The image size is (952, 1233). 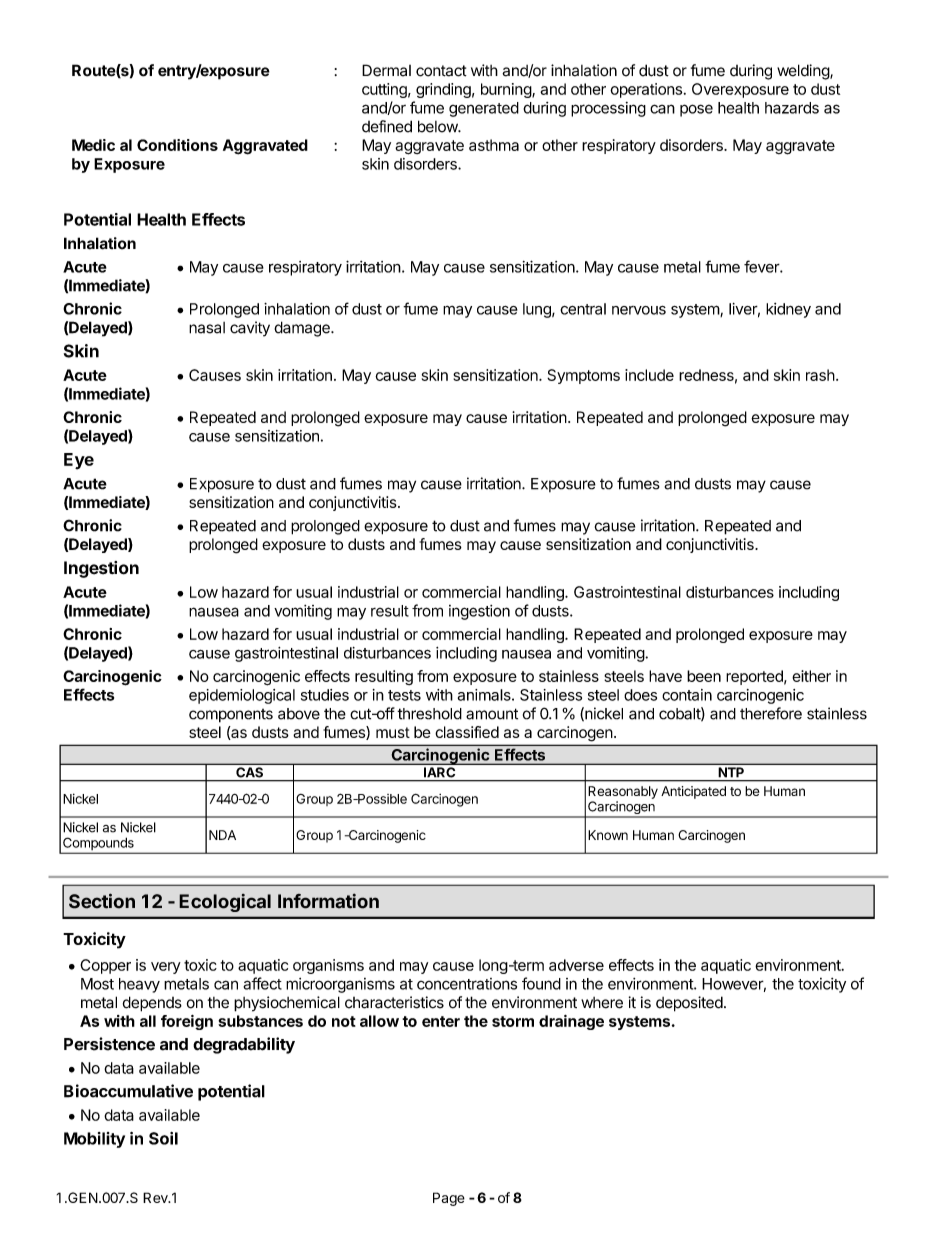 I want to click on deposited, so click(x=689, y=1004).
